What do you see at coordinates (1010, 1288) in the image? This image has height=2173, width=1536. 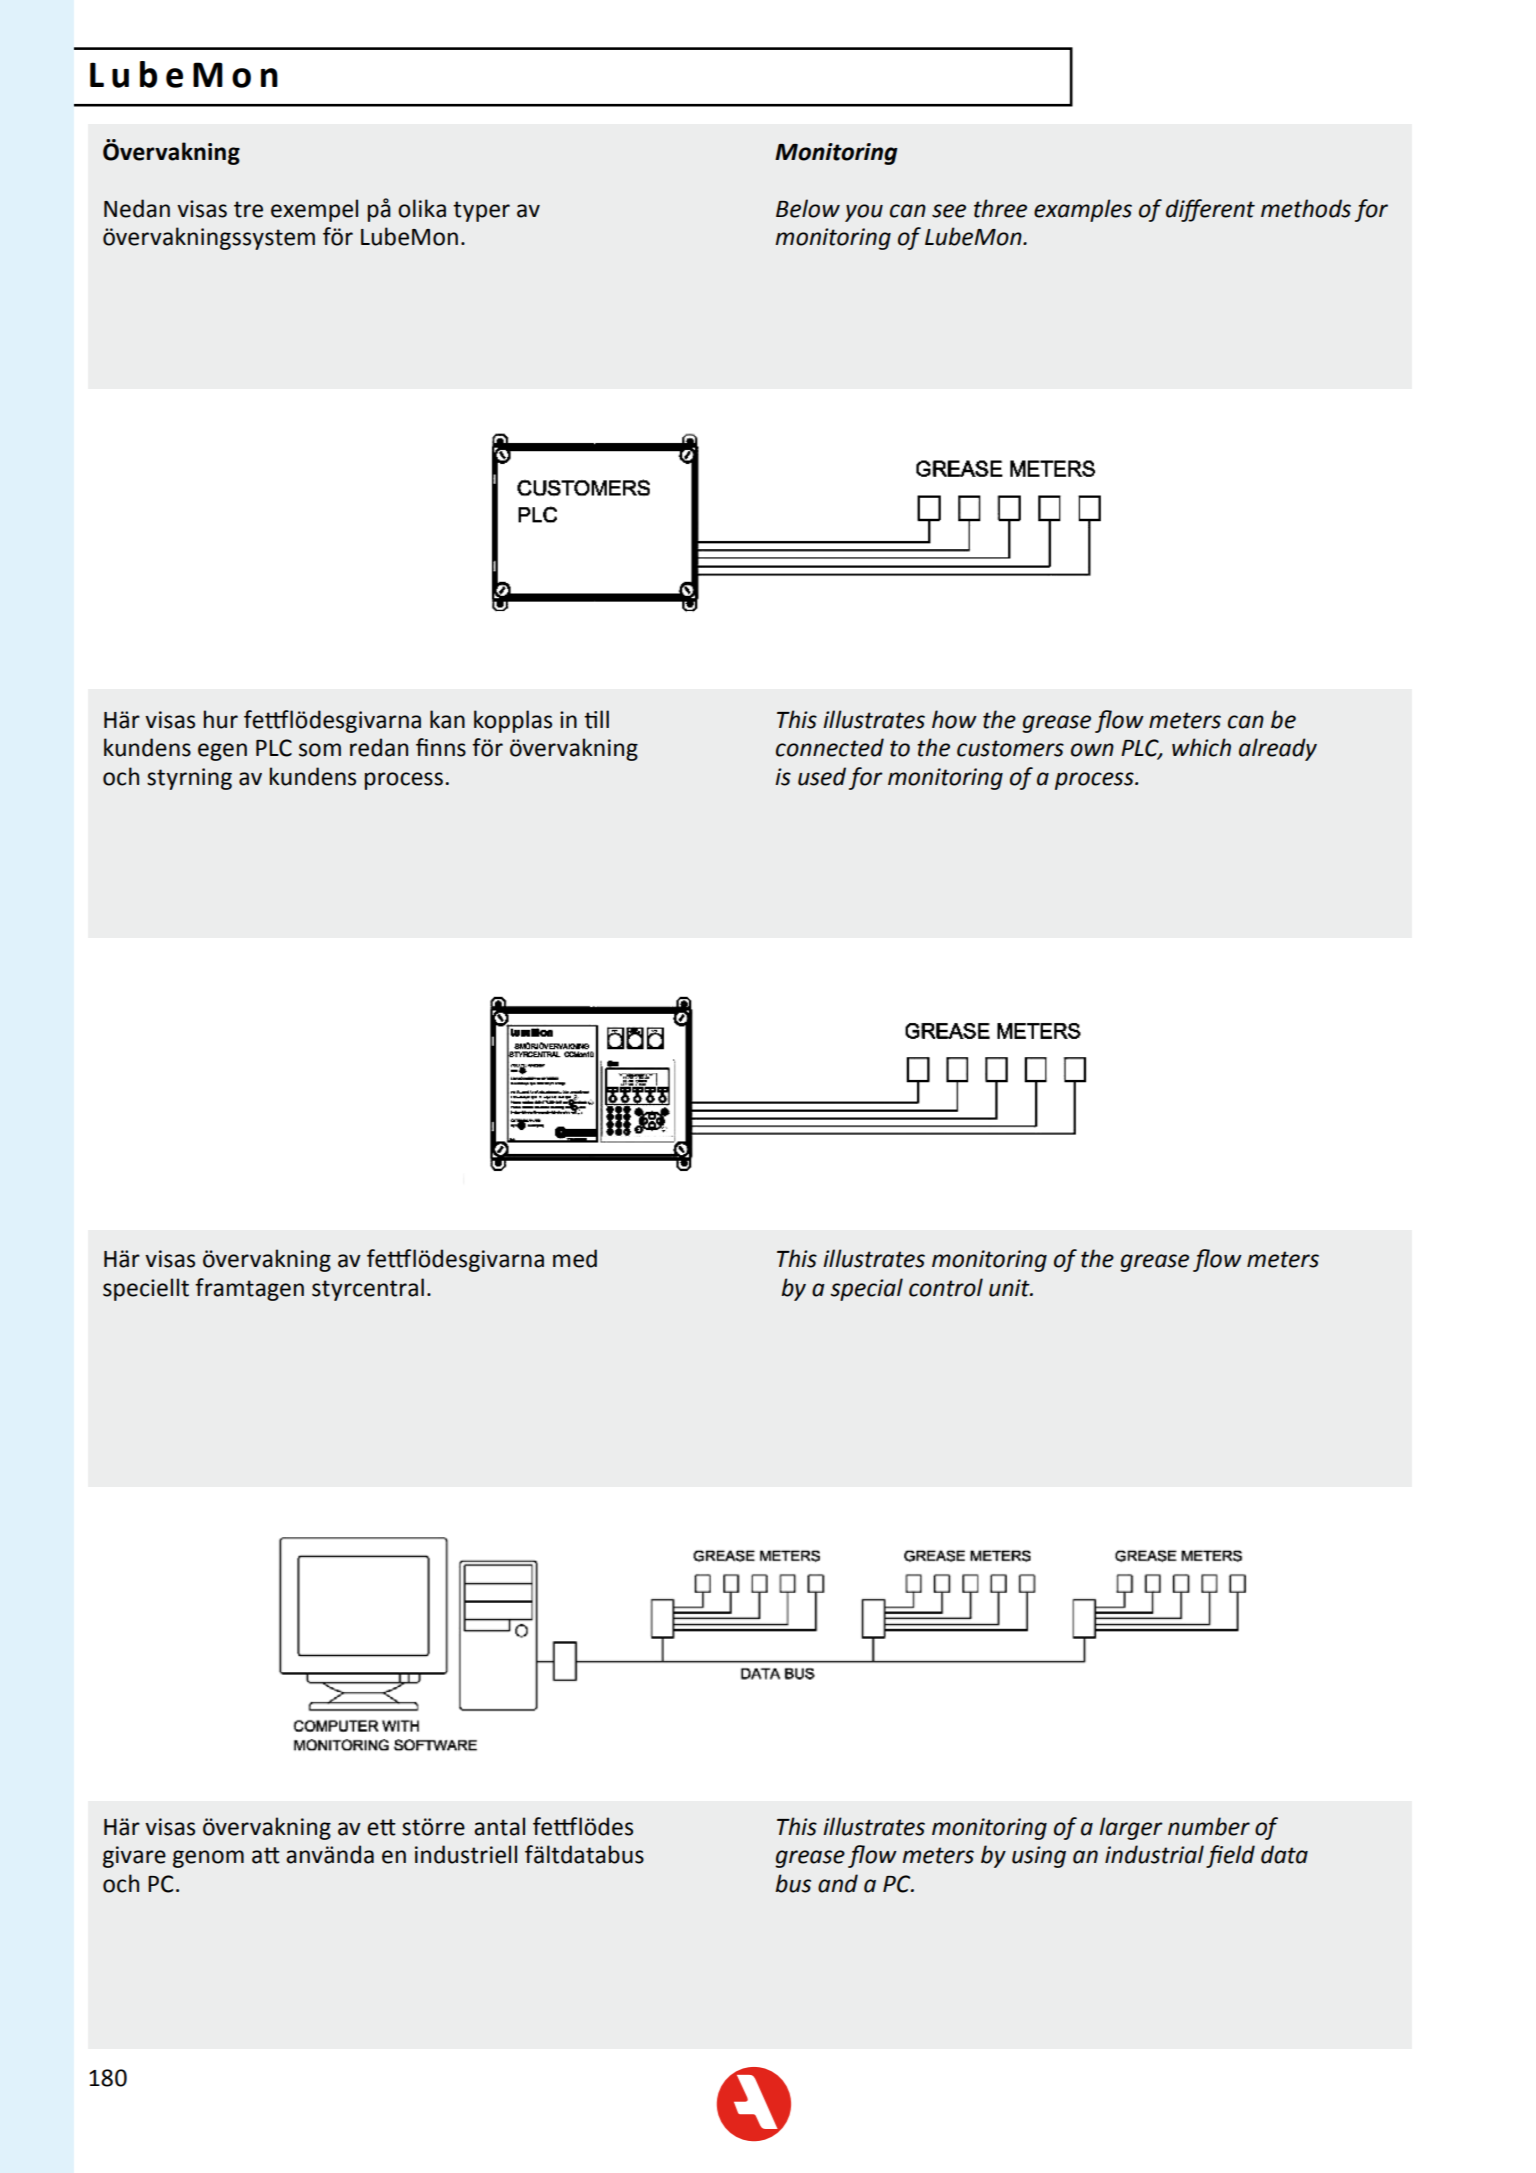 I see `unit` at bounding box center [1010, 1288].
